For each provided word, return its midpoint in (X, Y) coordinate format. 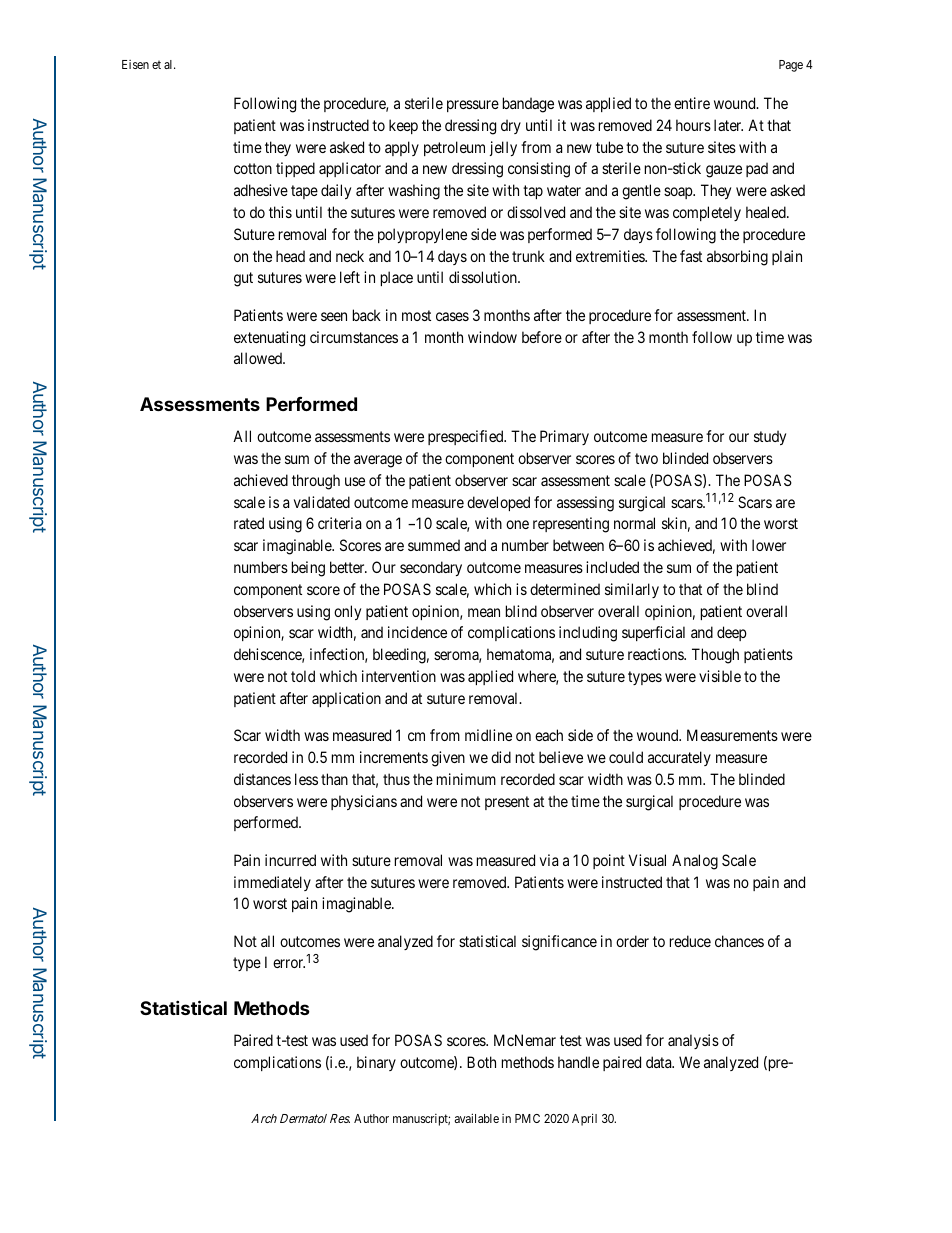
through (316, 482)
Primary (564, 437)
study (770, 437)
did (501, 757)
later (728, 125)
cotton (253, 169)
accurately (679, 758)
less (306, 779)
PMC (527, 1118)
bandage (528, 105)
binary (376, 1063)
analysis (693, 1041)
